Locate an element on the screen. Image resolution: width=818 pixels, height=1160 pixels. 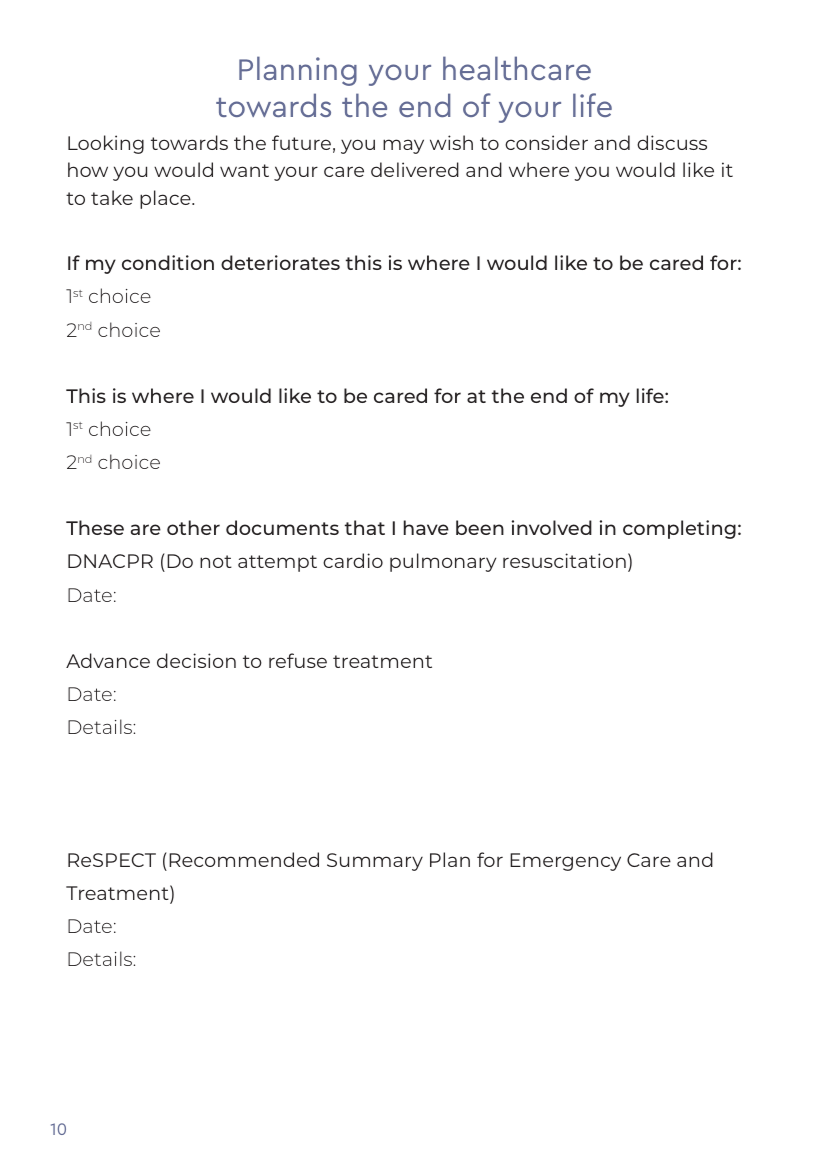
place is located at coordinates (166, 199).
